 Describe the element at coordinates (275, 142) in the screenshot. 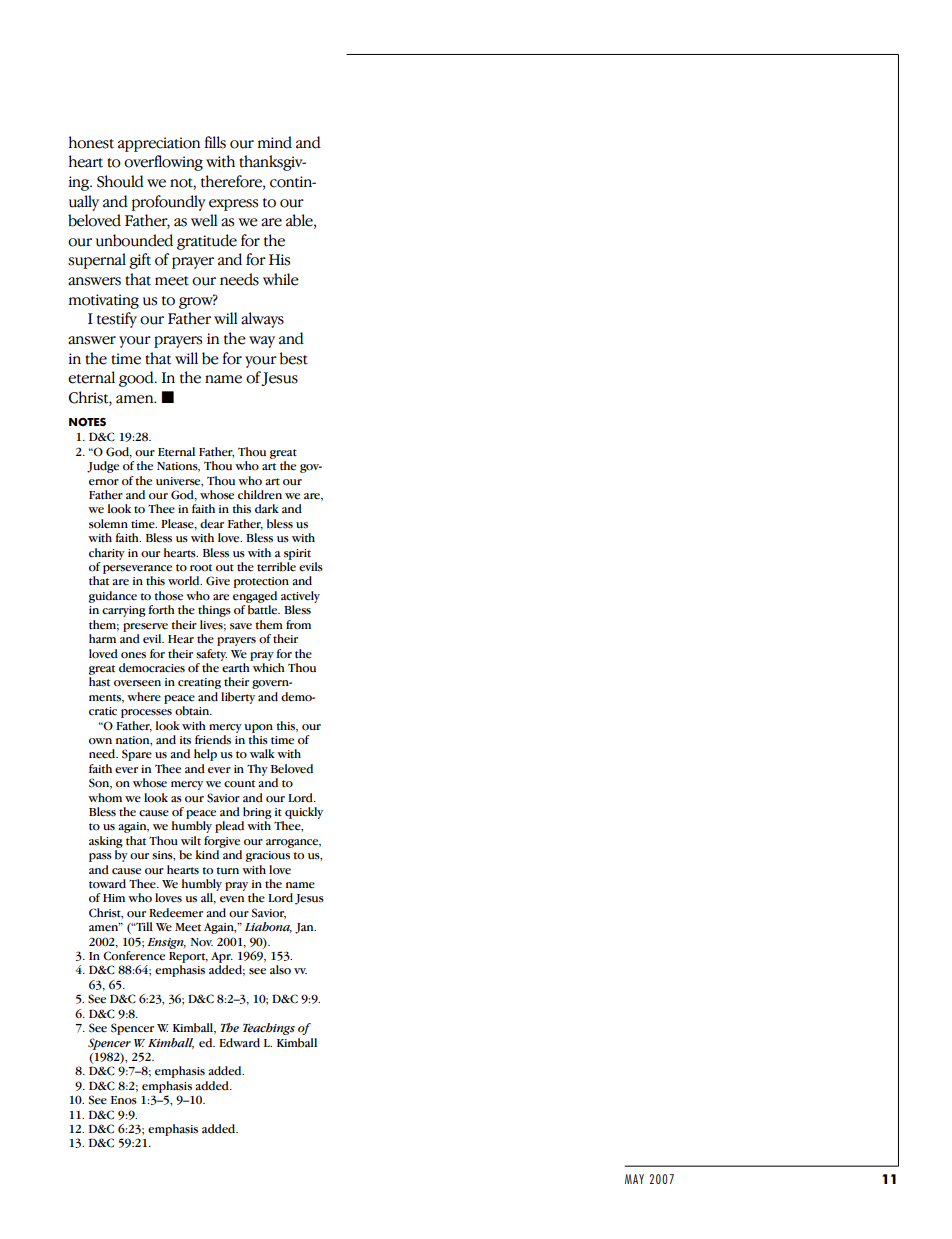

I see `mind` at that location.
